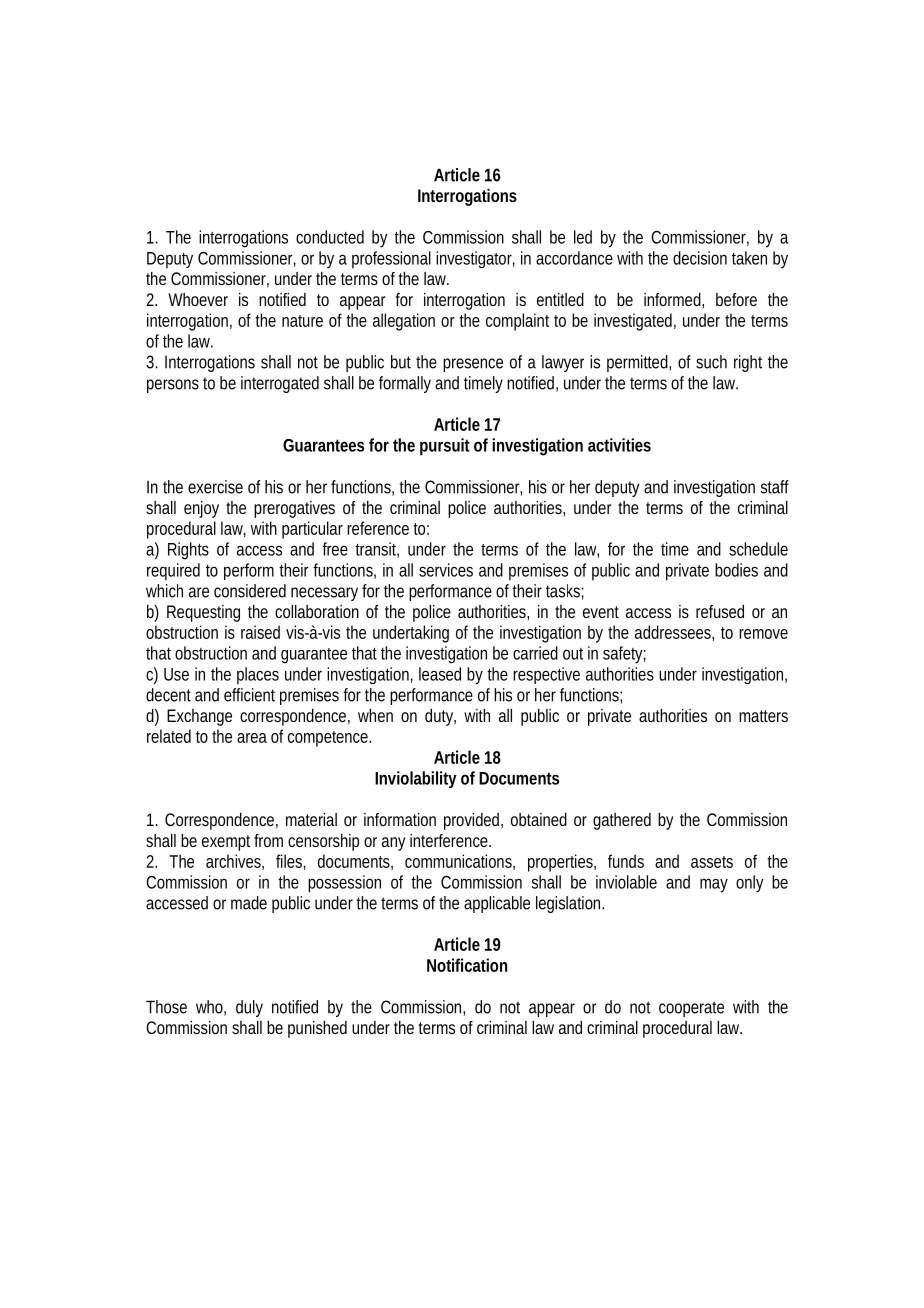 The image size is (924, 1308). I want to click on investigator, so click(475, 259).
